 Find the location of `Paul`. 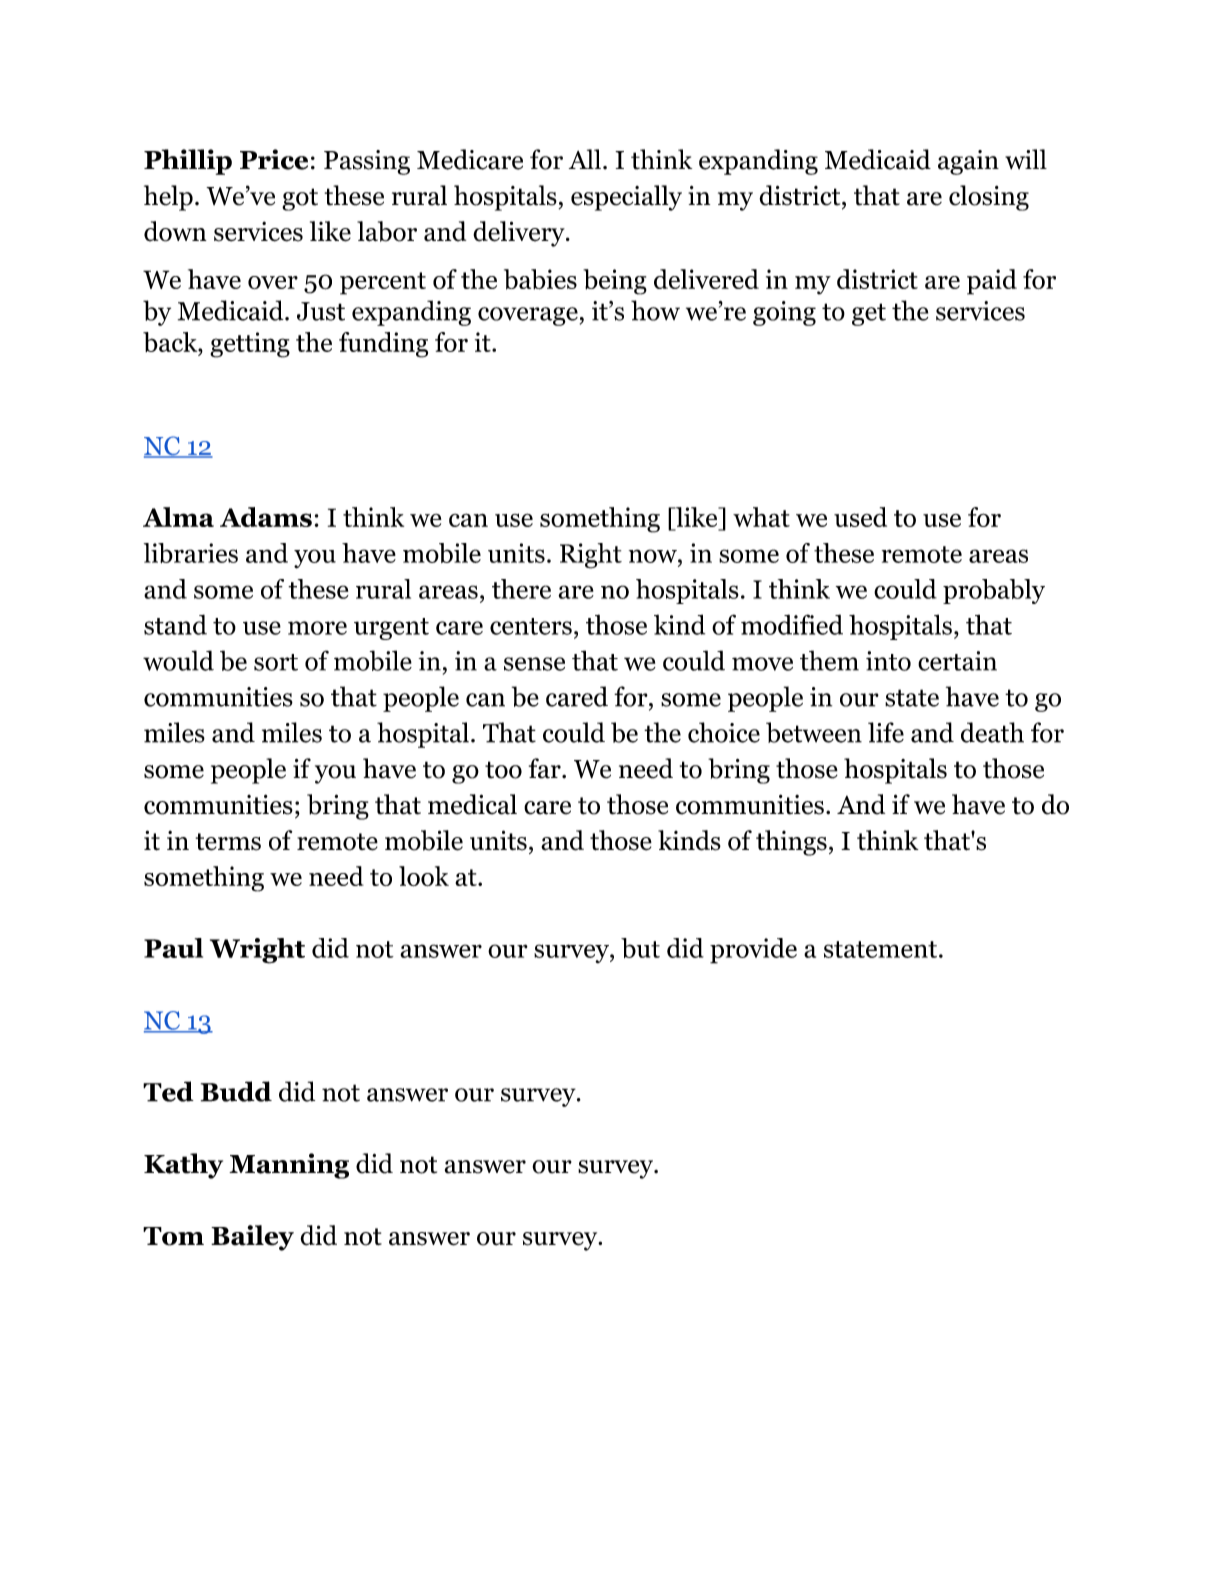

Paul is located at coordinates (173, 948).
